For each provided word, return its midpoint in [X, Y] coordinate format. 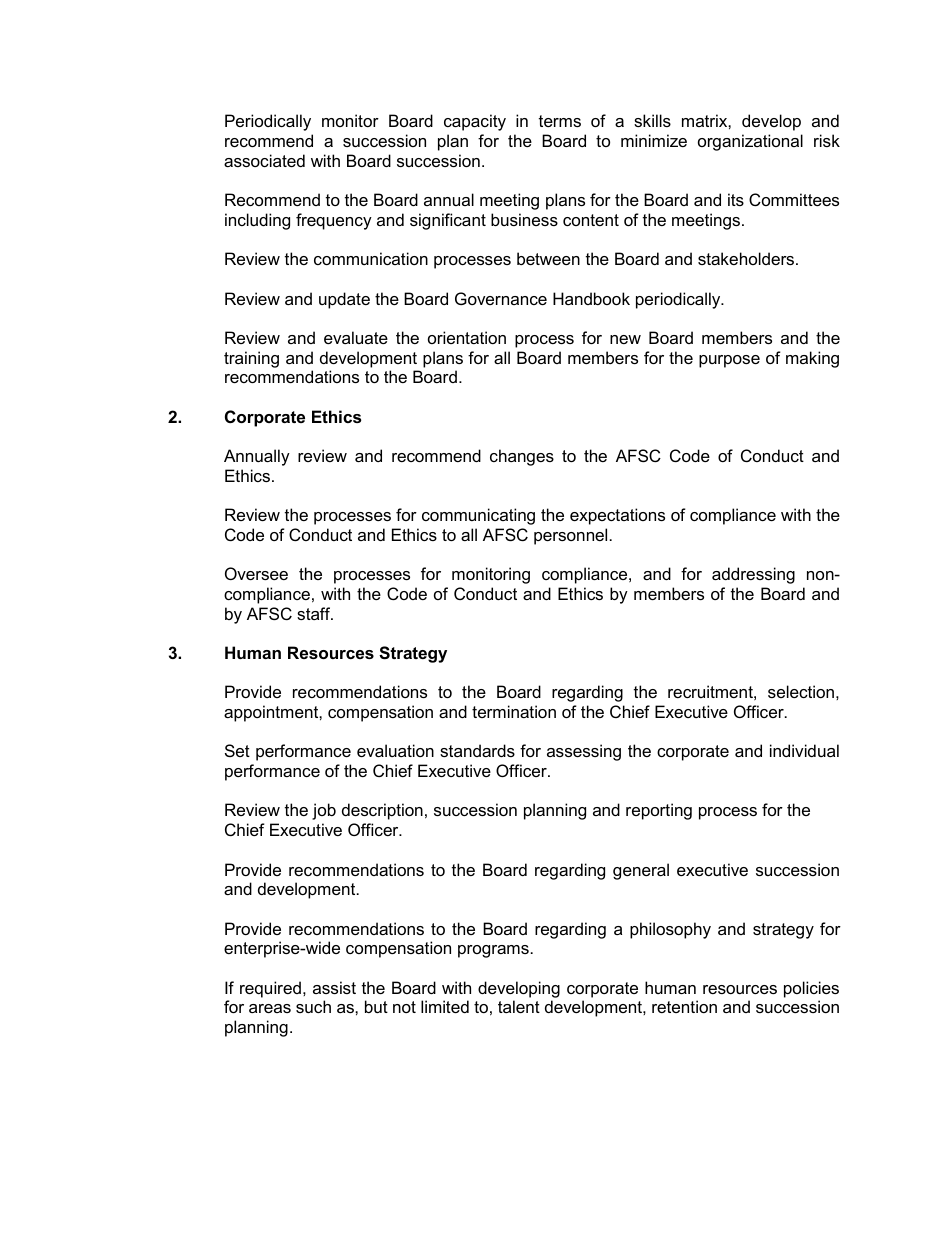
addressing [753, 575]
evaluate [356, 337]
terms [560, 121]
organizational [750, 142]
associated [264, 160]
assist [334, 987]
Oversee [256, 573]
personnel [570, 536]
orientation [467, 337]
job [324, 811]
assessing [584, 752]
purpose [729, 361]
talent [519, 1006]
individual [804, 750]
